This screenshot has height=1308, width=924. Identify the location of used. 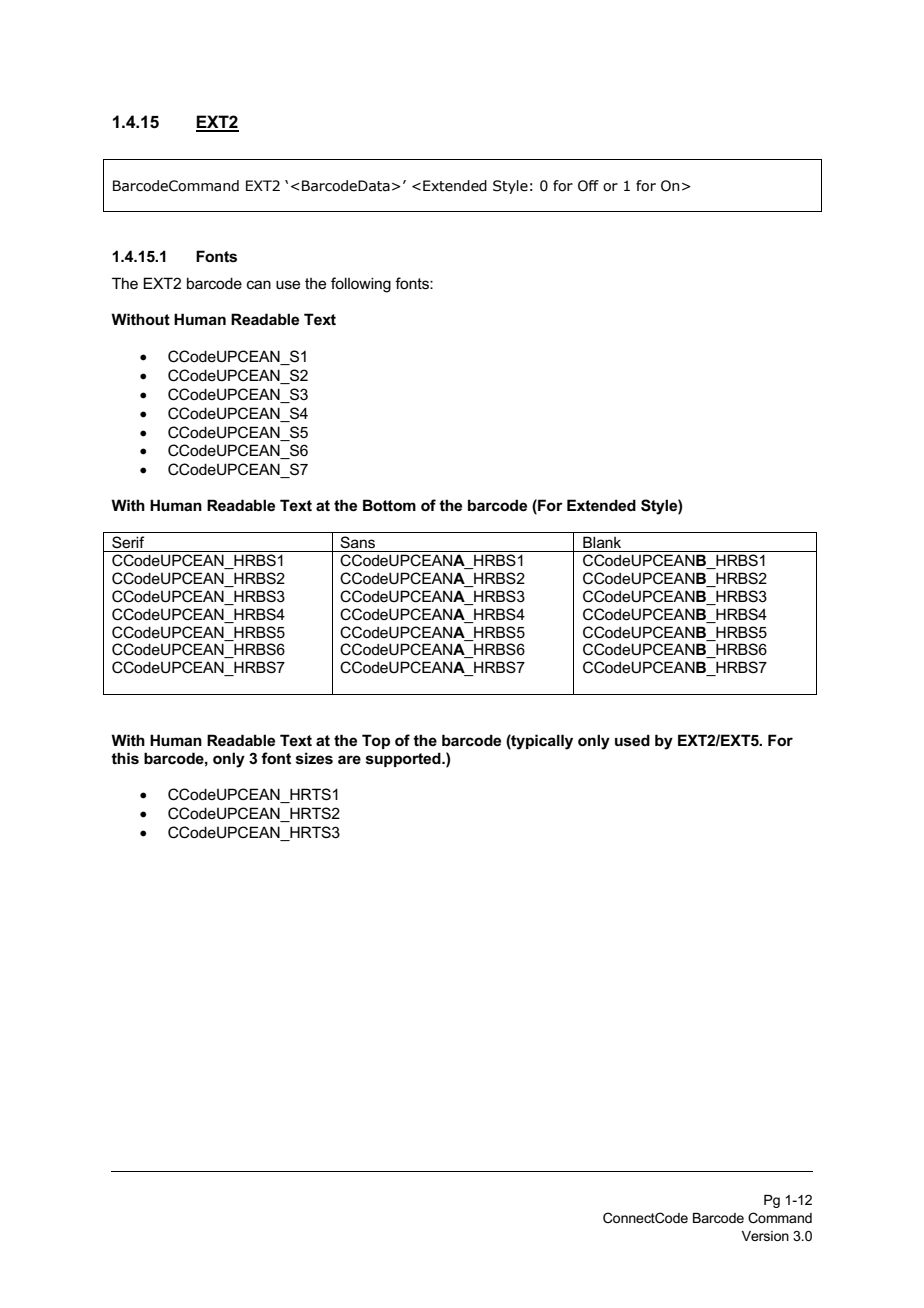
(632, 740).
